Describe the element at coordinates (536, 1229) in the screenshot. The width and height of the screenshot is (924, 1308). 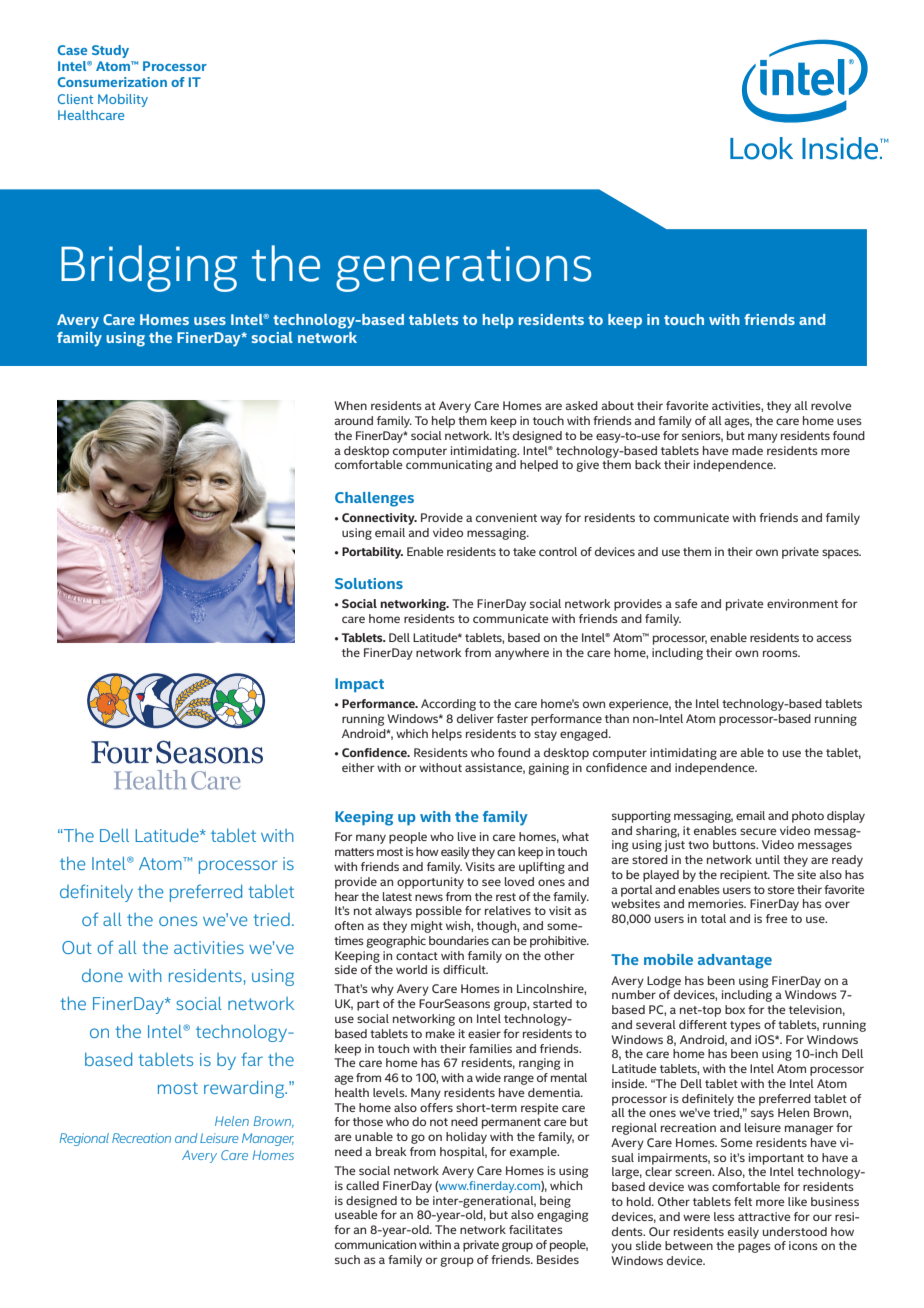
I see `facilitates` at that location.
